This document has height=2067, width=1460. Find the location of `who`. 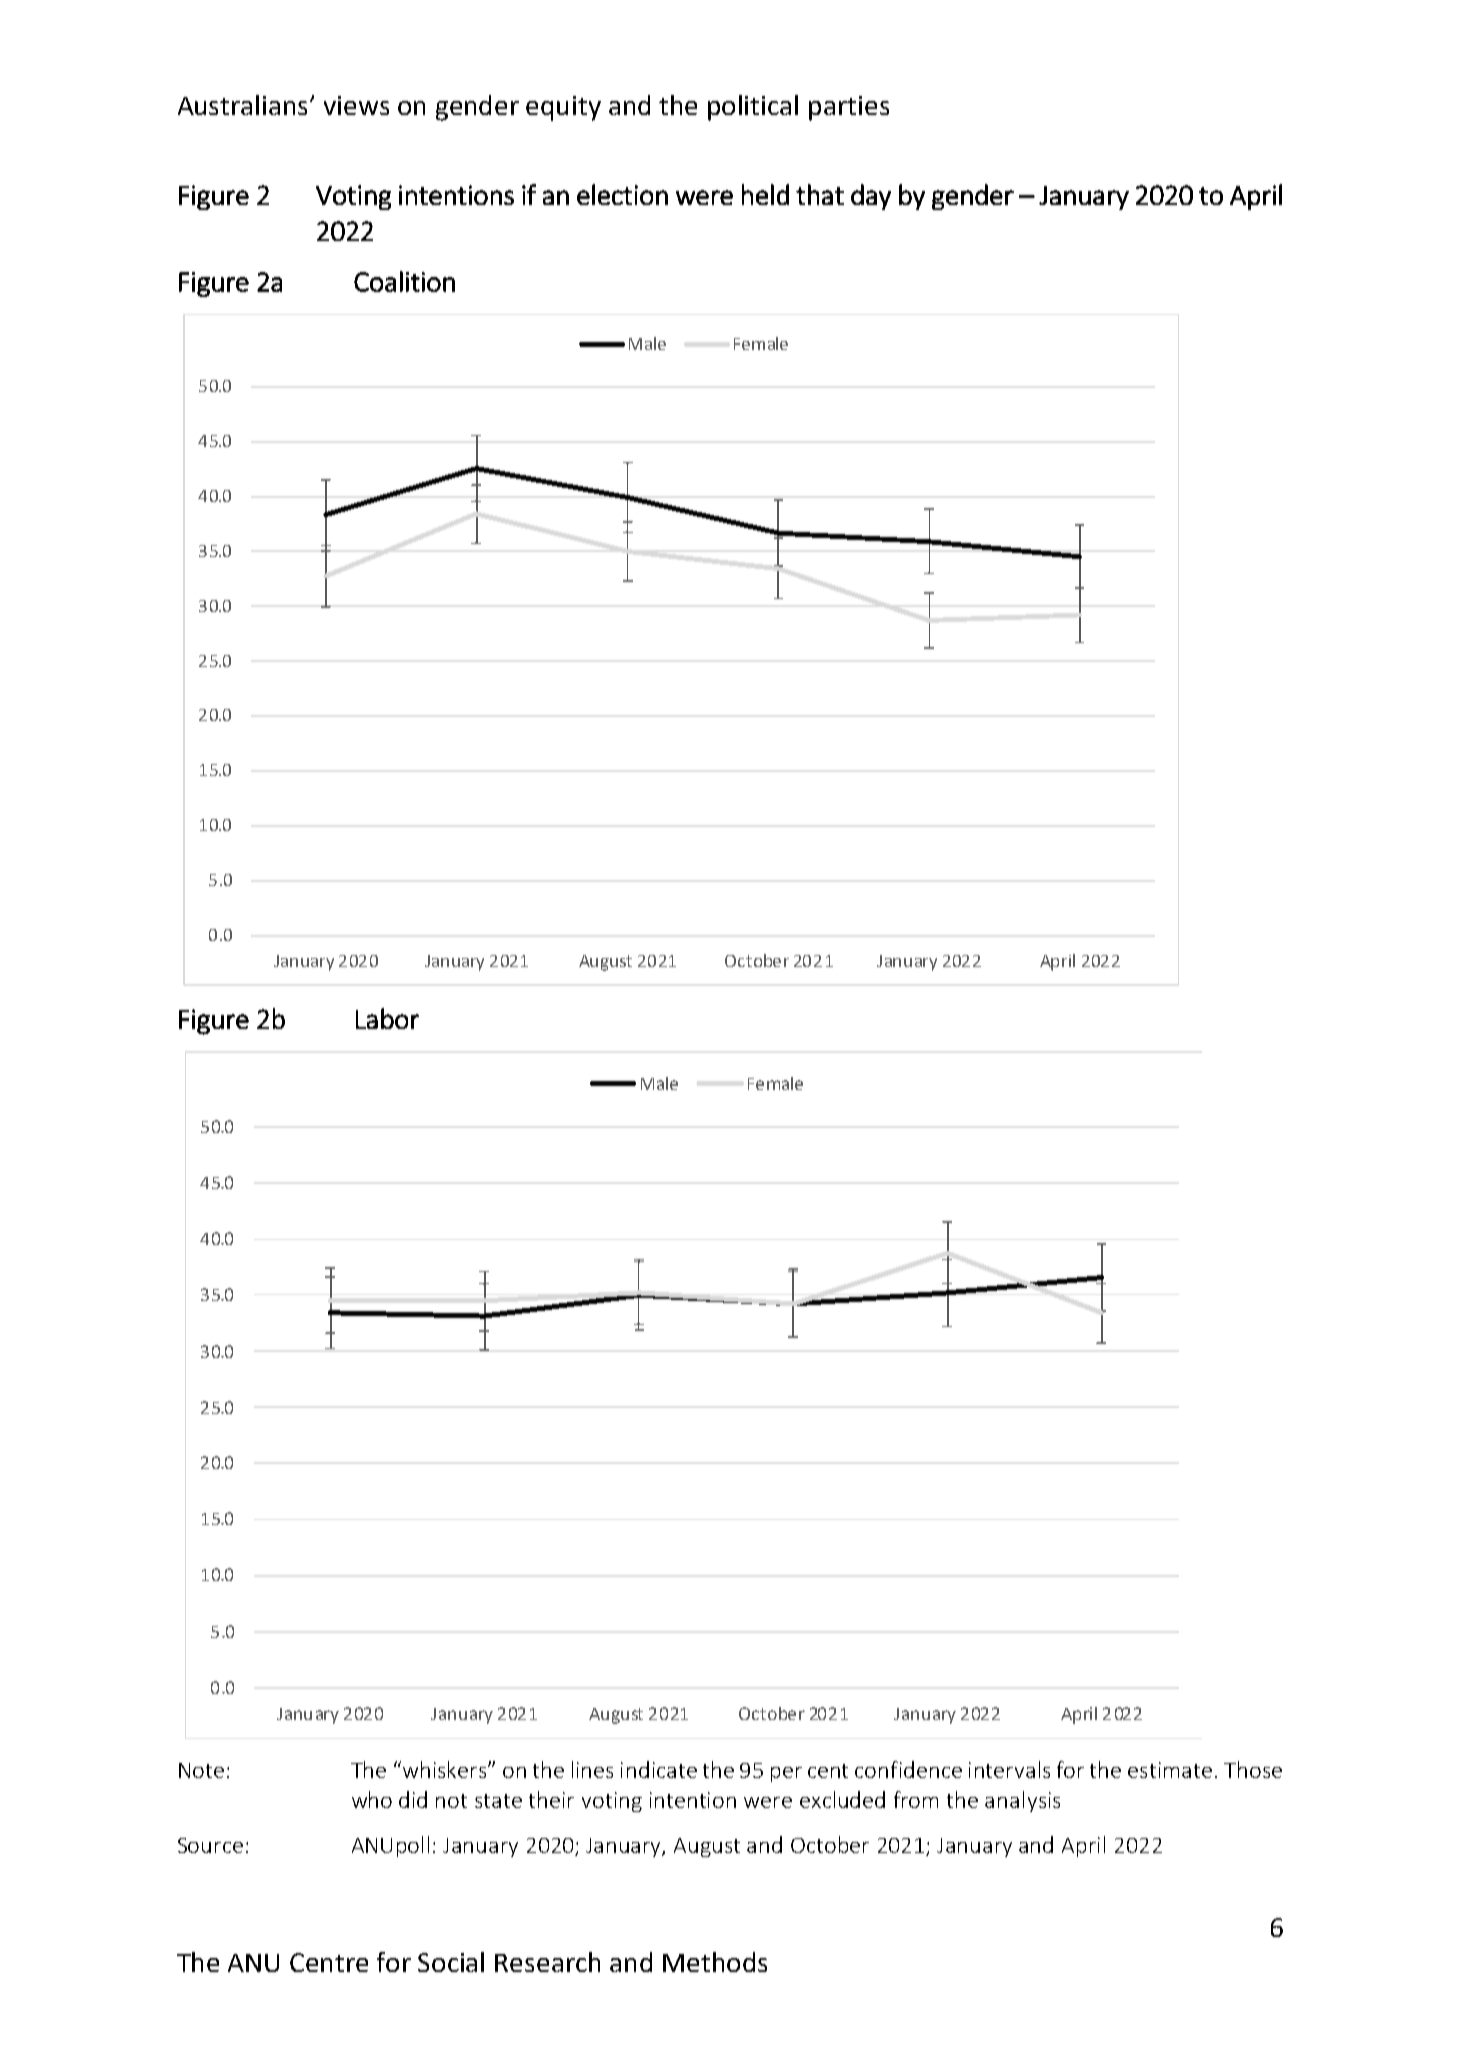

who is located at coordinates (372, 1799).
